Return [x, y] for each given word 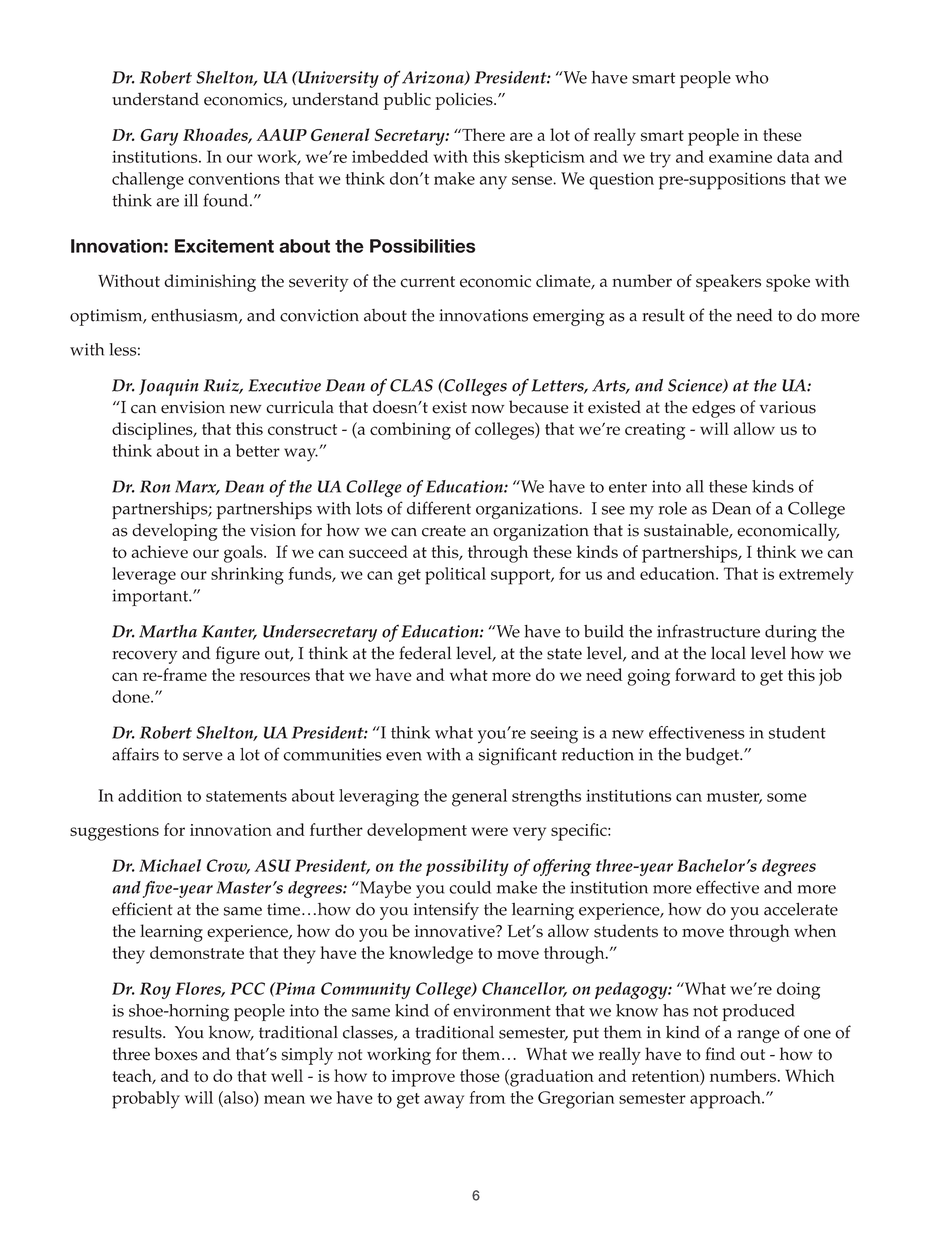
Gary [159, 137]
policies [465, 101]
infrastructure [708, 631]
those [480, 1075]
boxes [176, 1054]
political [455, 576]
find [720, 1053]
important [151, 597]
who [752, 77]
